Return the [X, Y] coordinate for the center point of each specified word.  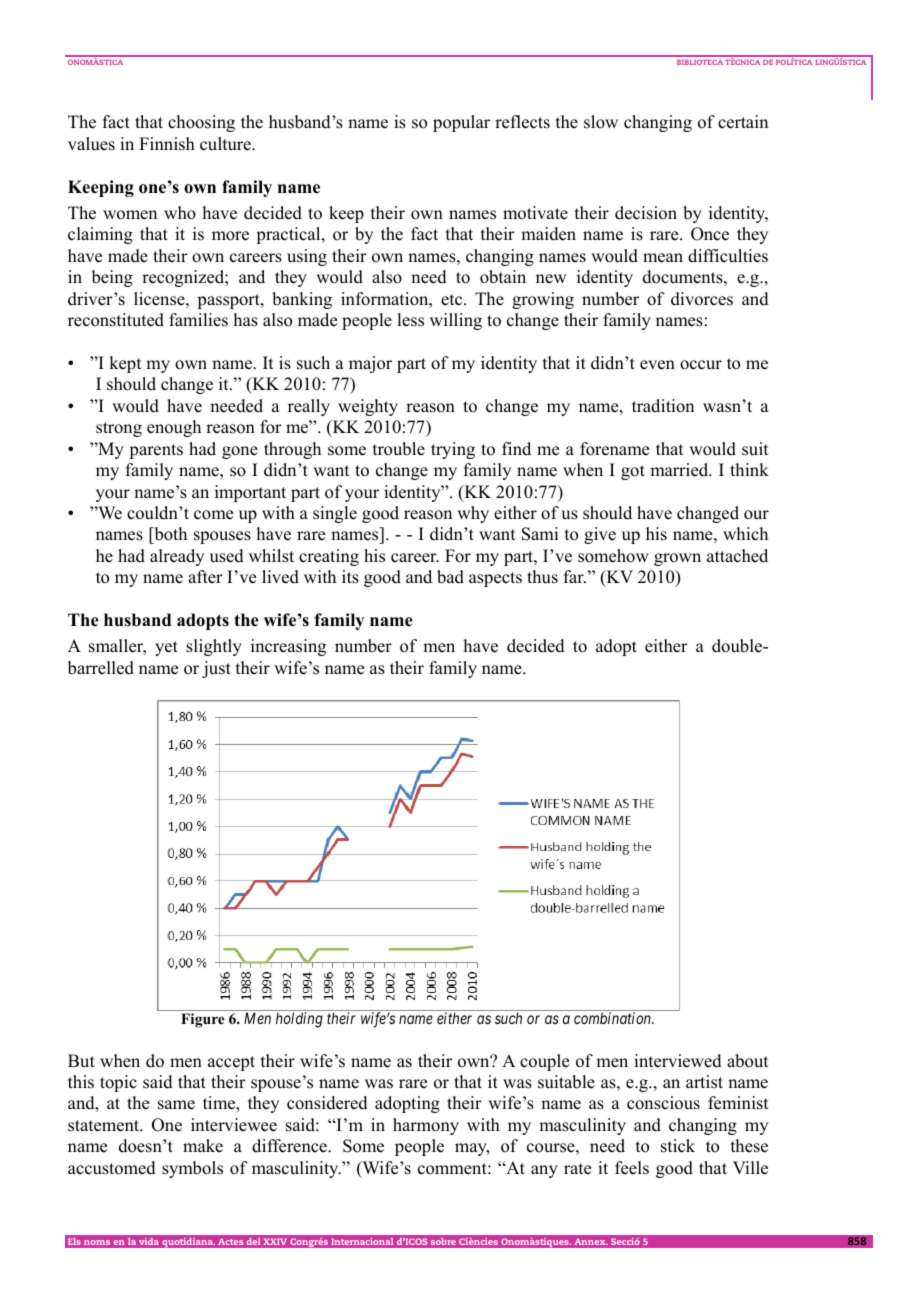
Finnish [167, 144]
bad [450, 577]
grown [677, 559]
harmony [426, 1126]
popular [461, 123]
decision [646, 213]
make [203, 1146]
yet [166, 648]
